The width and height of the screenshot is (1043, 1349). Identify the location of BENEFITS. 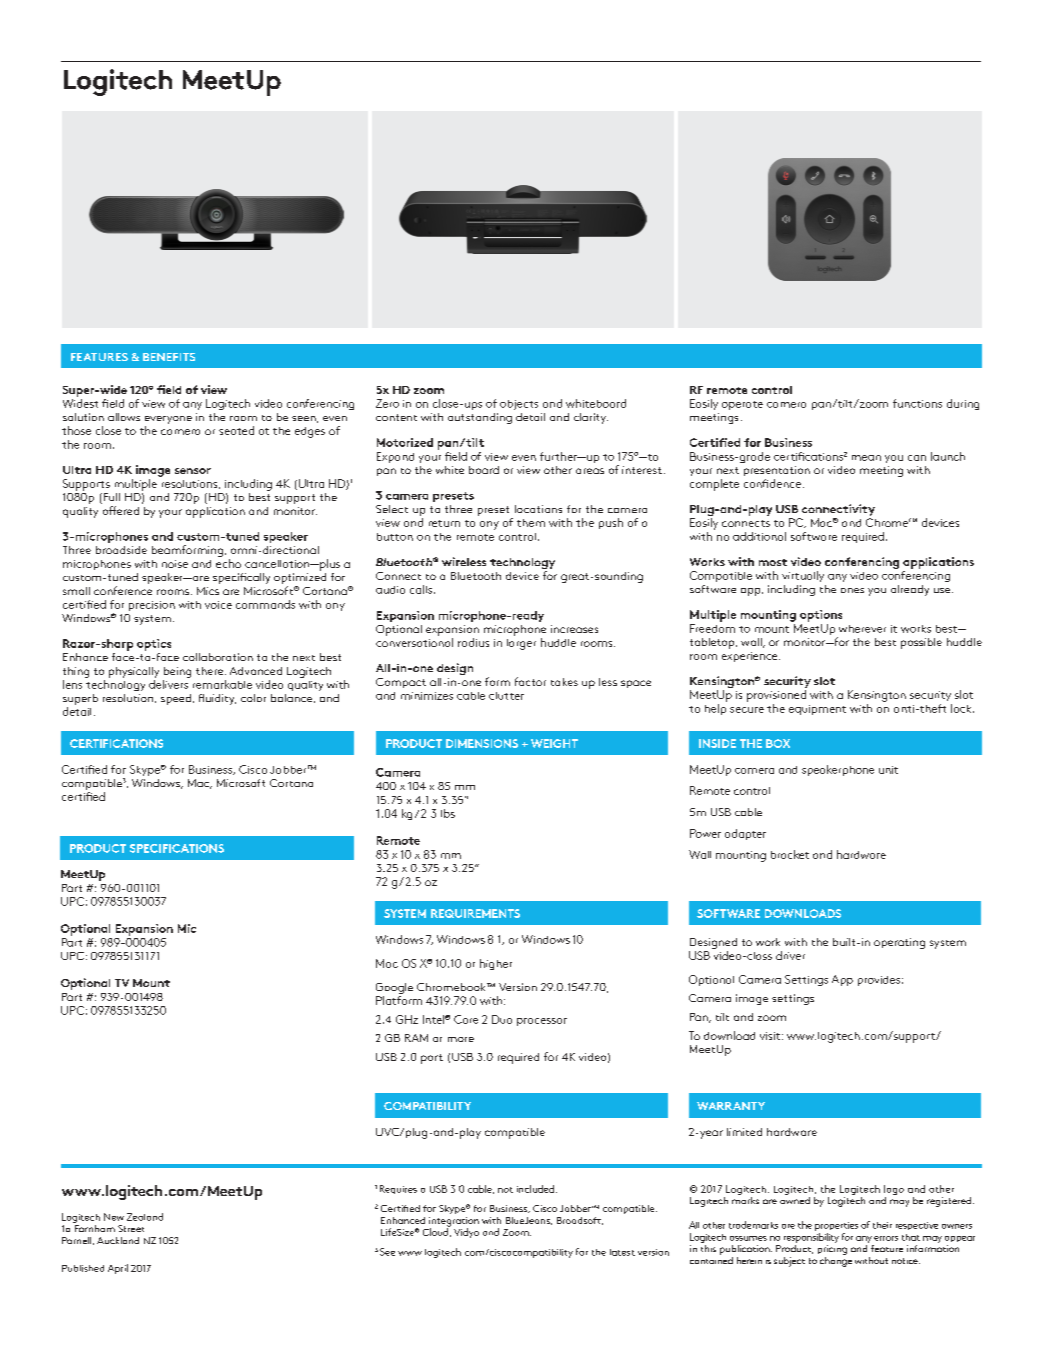
(169, 357).
